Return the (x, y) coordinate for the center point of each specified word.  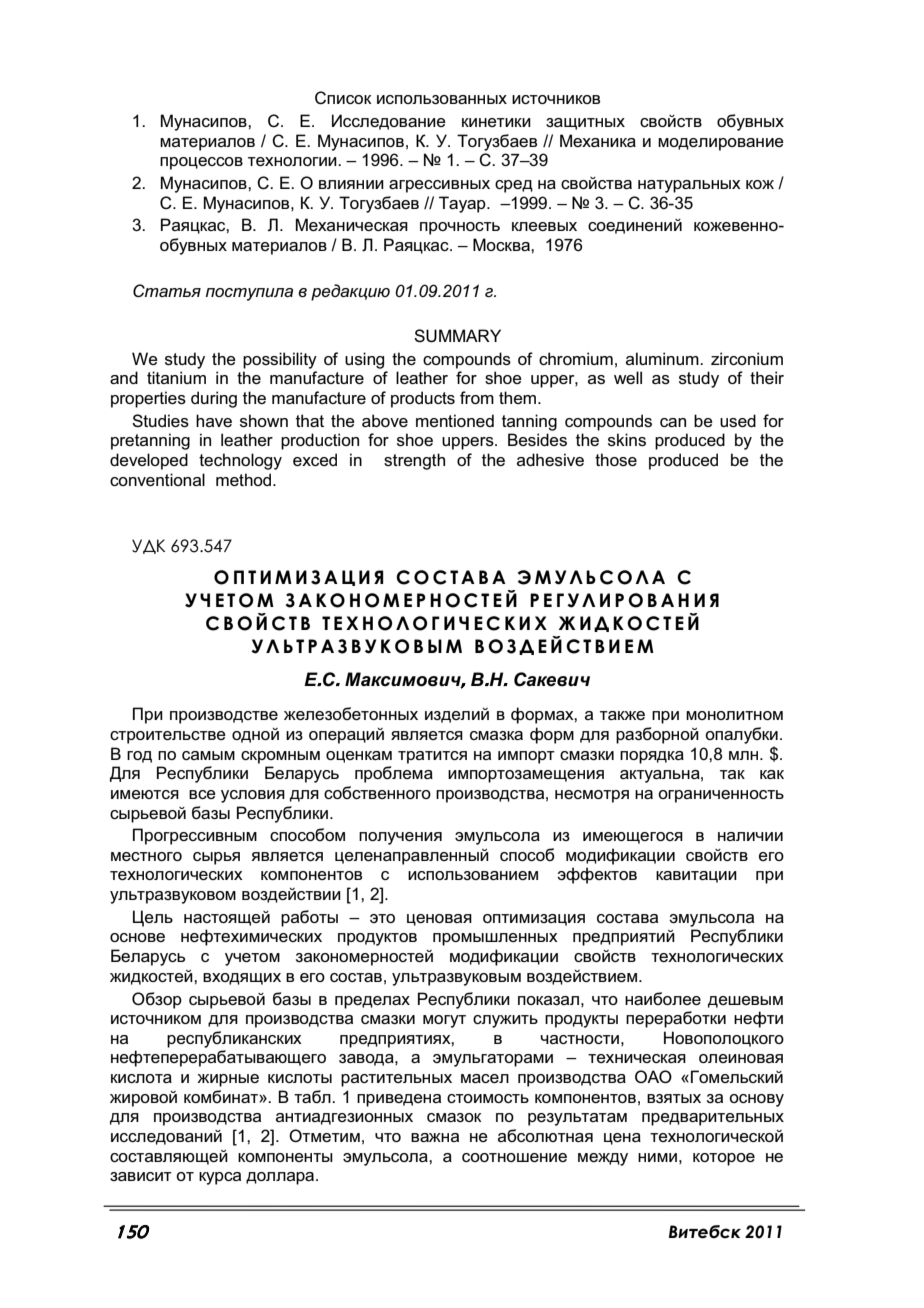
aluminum (663, 358)
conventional (157, 479)
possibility (280, 360)
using (364, 360)
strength (414, 461)
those (616, 459)
